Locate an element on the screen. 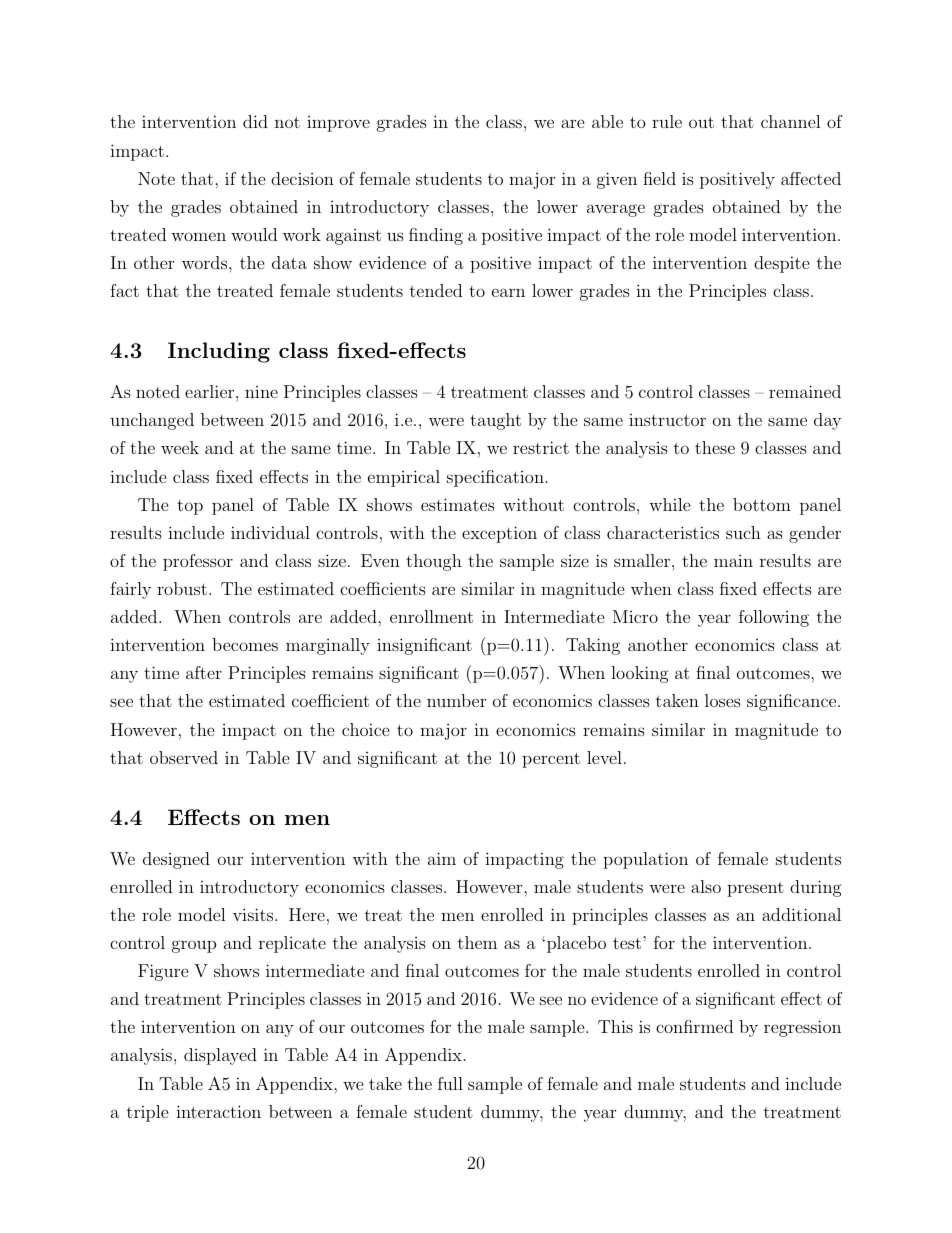 The height and width of the screenshot is (1233, 952). them is located at coordinates (477, 942).
